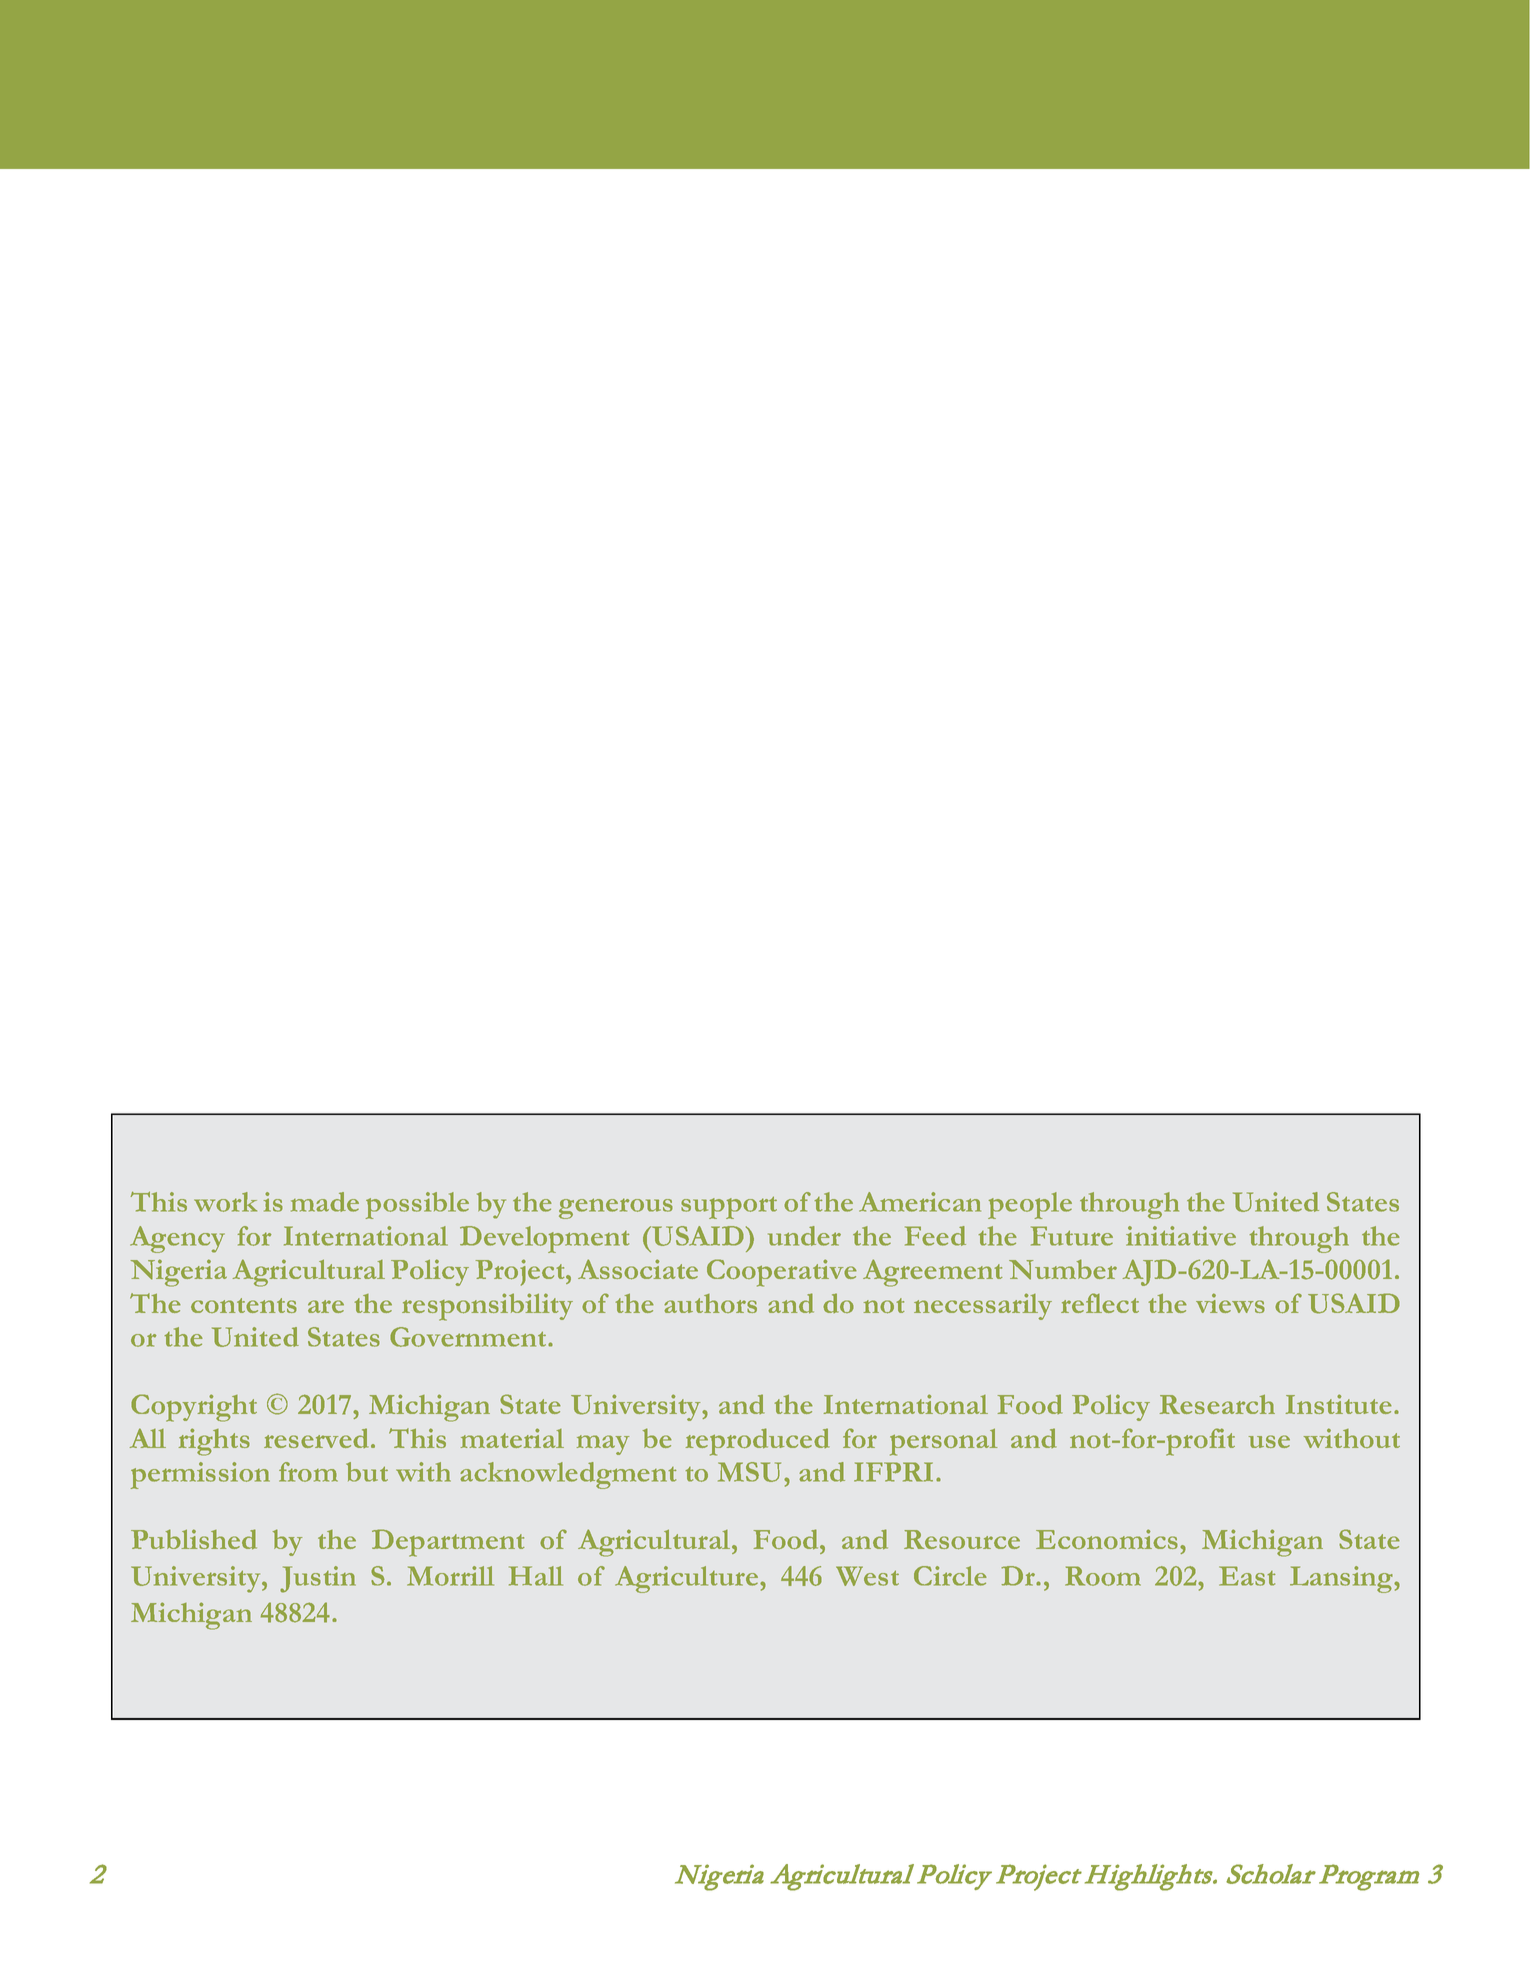 This image has height=1980, width=1530. Describe the element at coordinates (326, 1306) in the image. I see `are` at that location.
